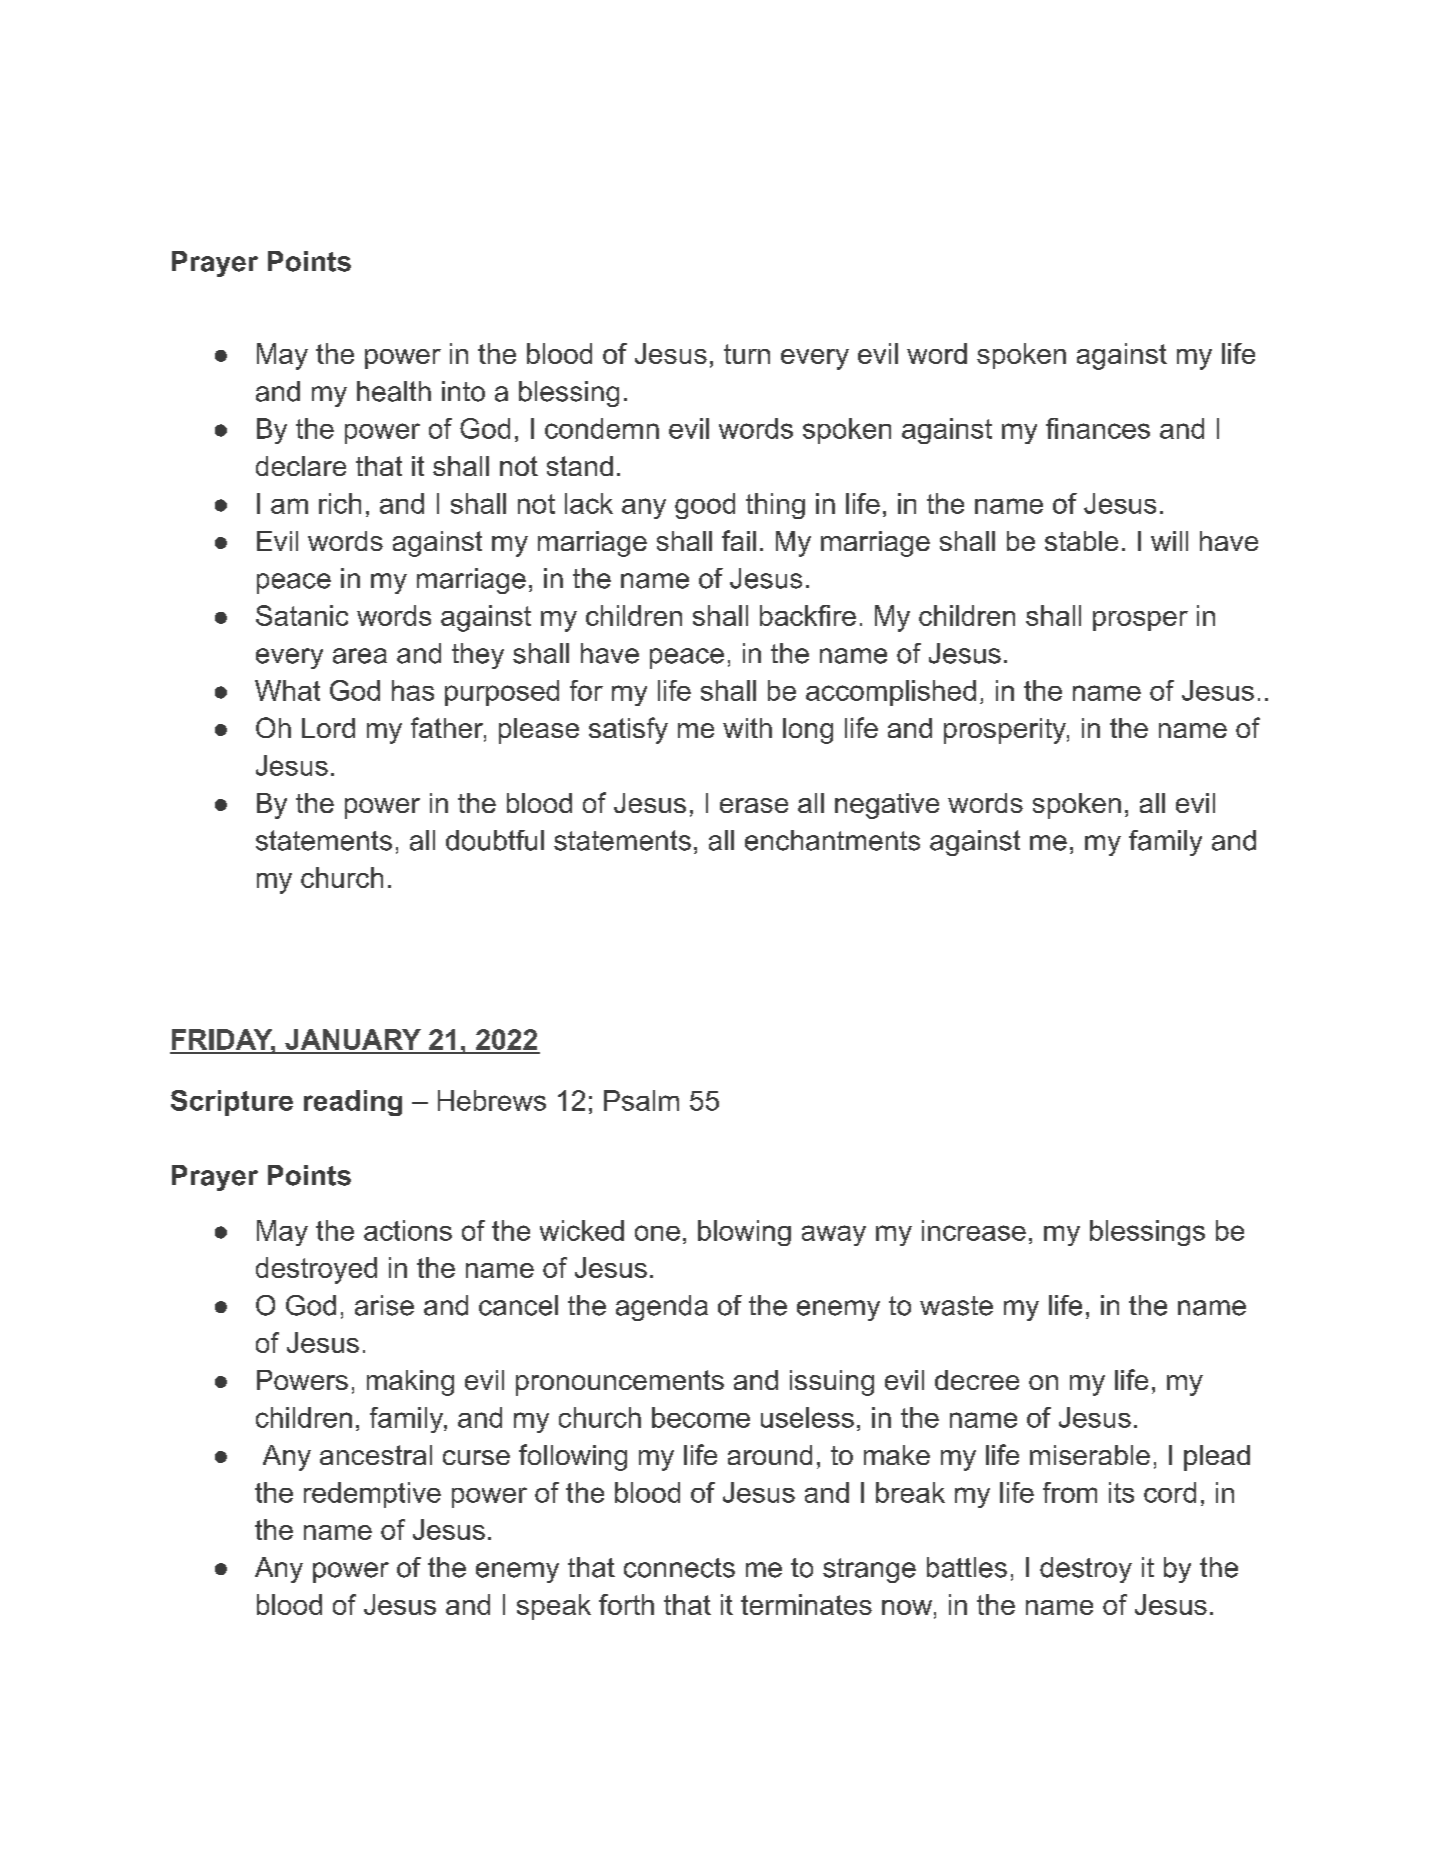 The height and width of the image is (1868, 1443). Describe the element at coordinates (887, 806) in the image. I see `negative` at that location.
